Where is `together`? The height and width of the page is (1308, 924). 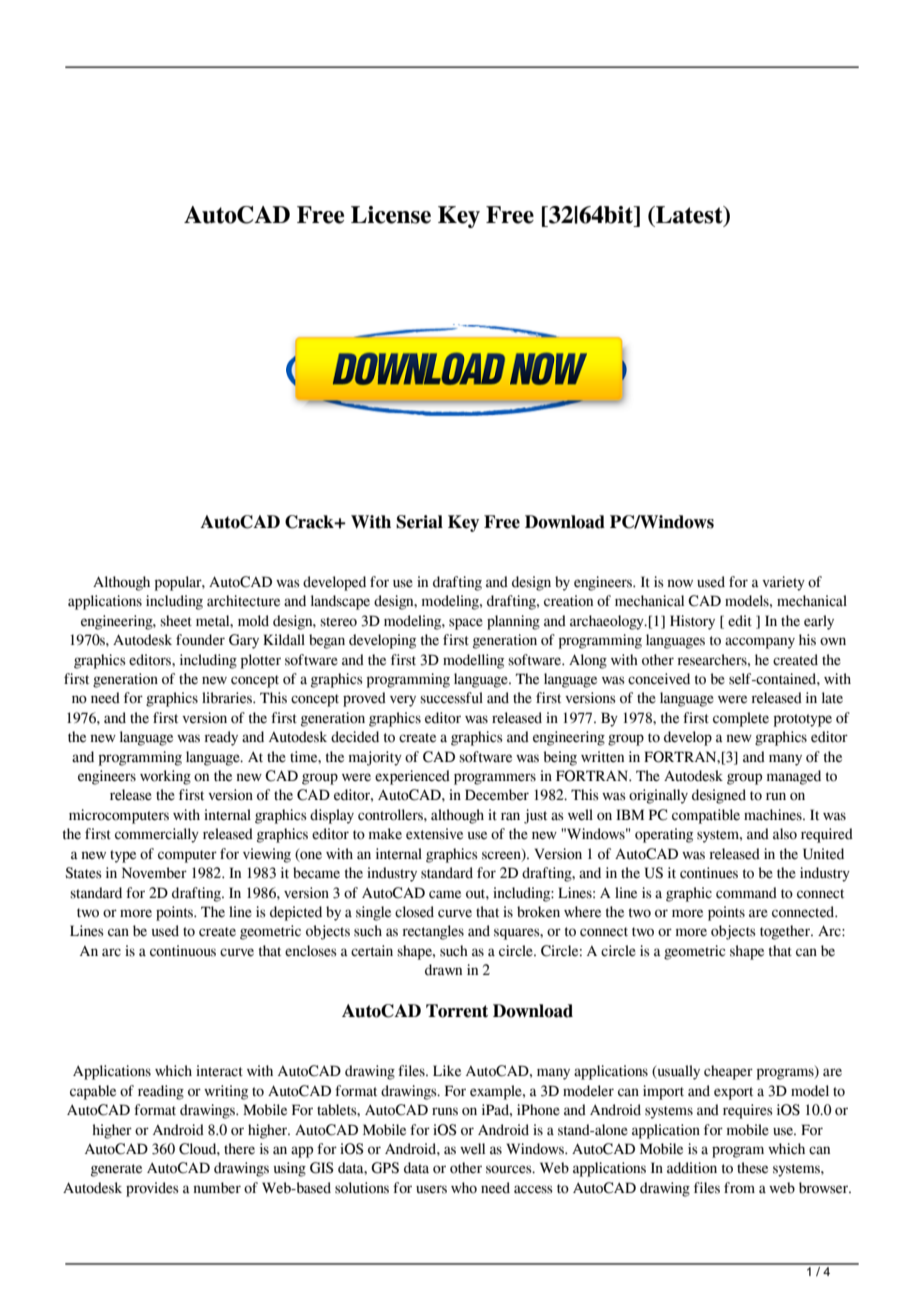
together is located at coordinates (786, 932).
